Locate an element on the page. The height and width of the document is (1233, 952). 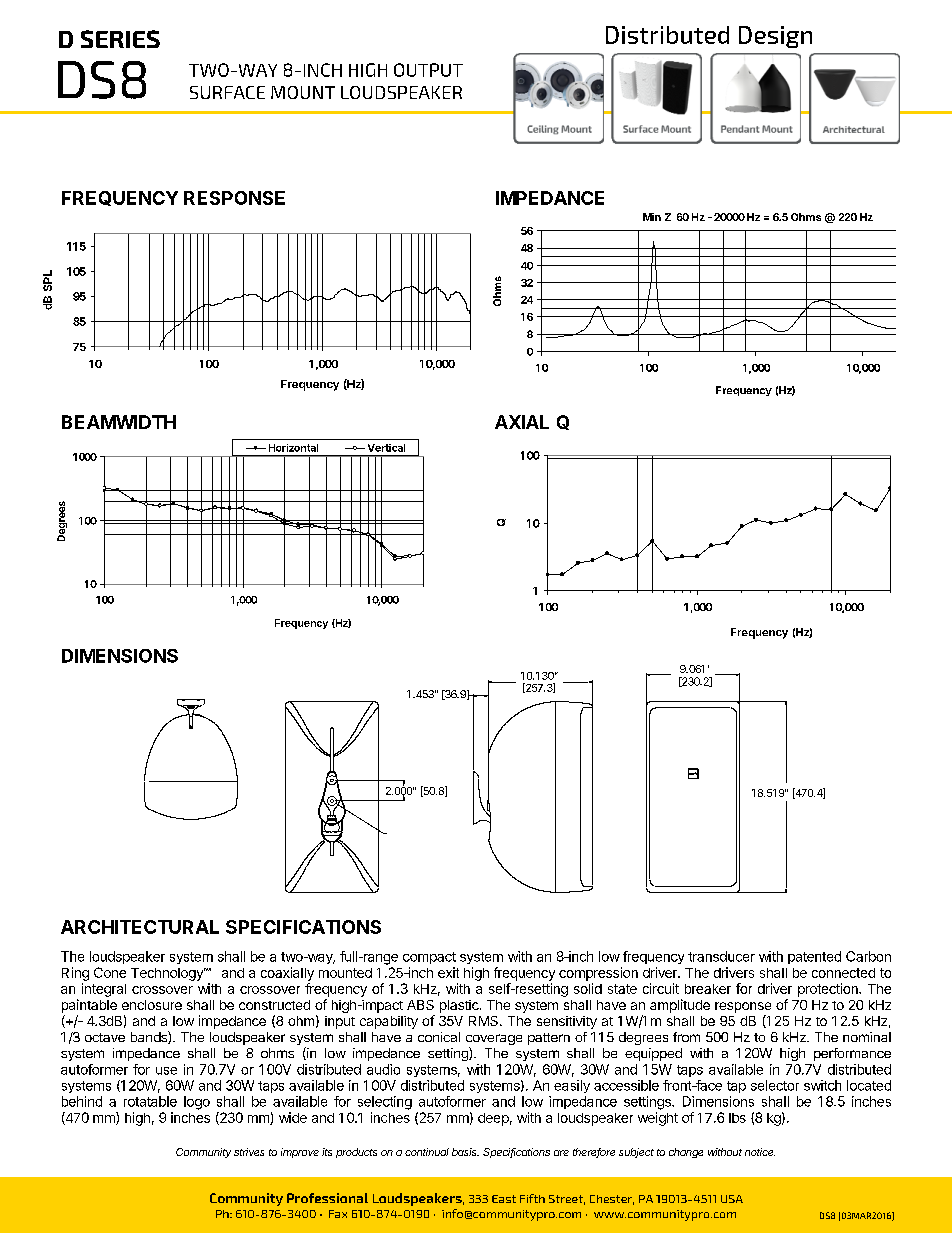
OUTPUT is located at coordinates (428, 70).
